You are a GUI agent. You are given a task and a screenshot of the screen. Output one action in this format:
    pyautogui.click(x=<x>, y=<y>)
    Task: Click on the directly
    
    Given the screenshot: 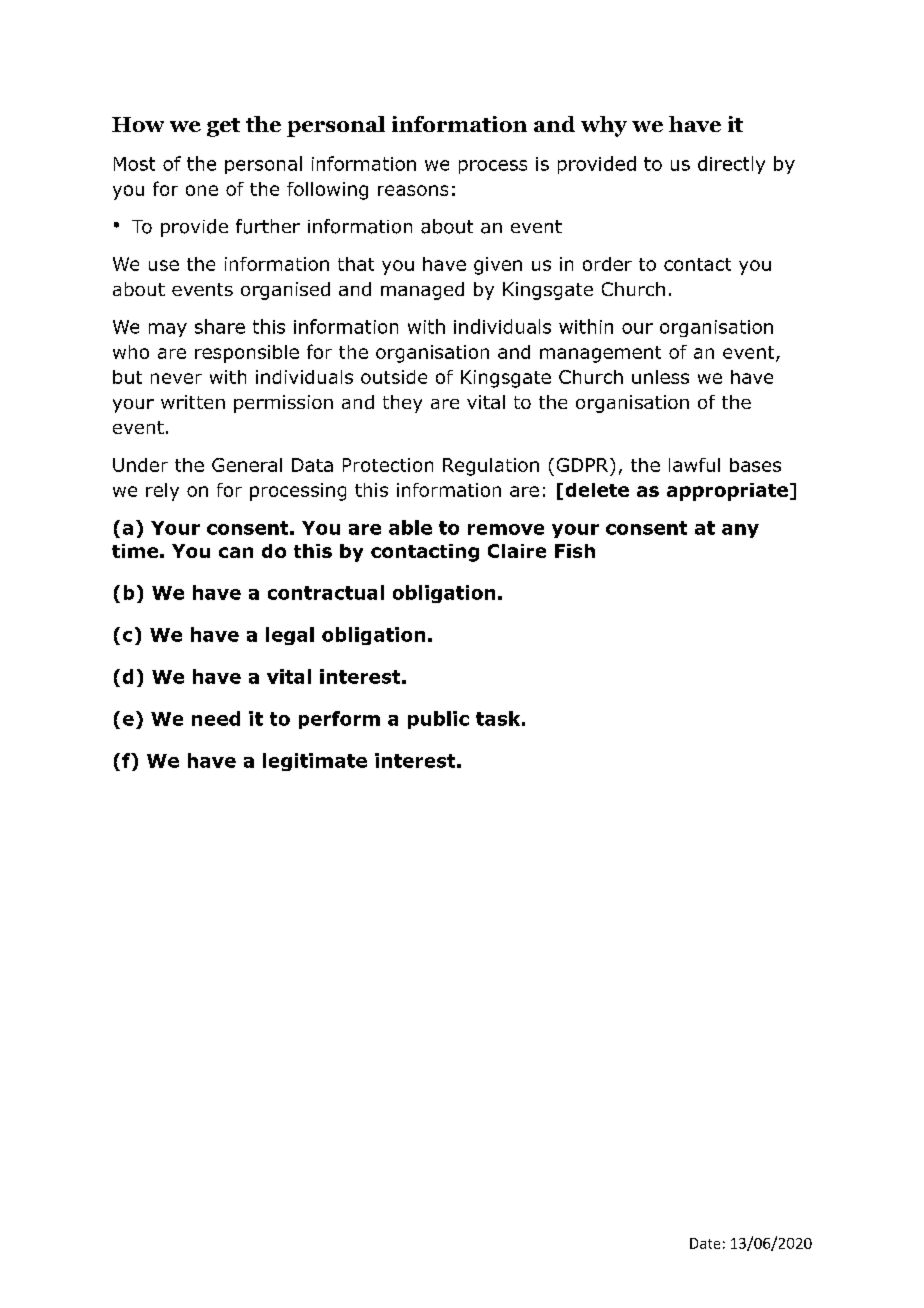 What is the action you would take?
    pyautogui.click(x=731, y=165)
